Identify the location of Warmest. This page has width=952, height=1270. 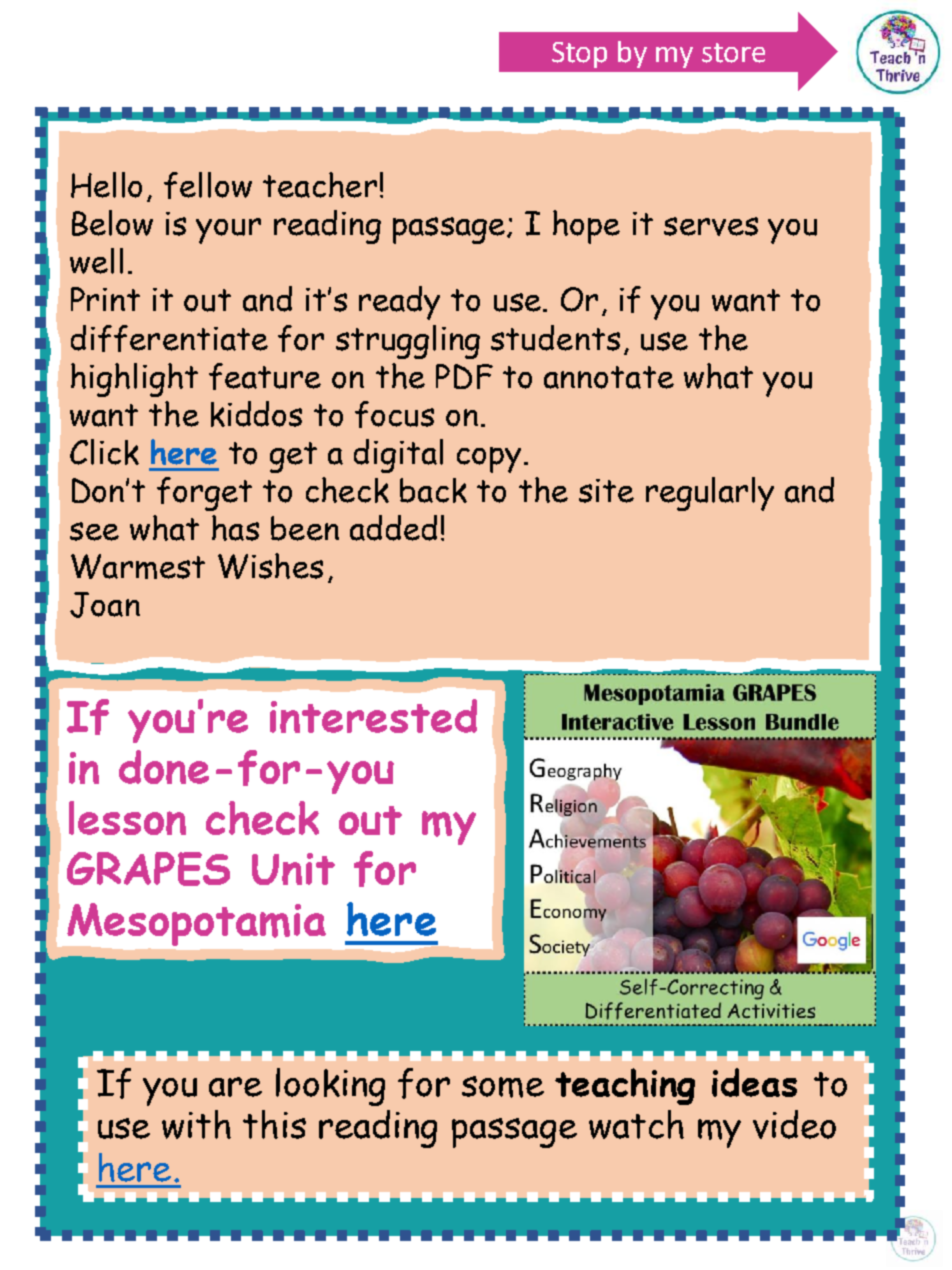
(138, 566).
